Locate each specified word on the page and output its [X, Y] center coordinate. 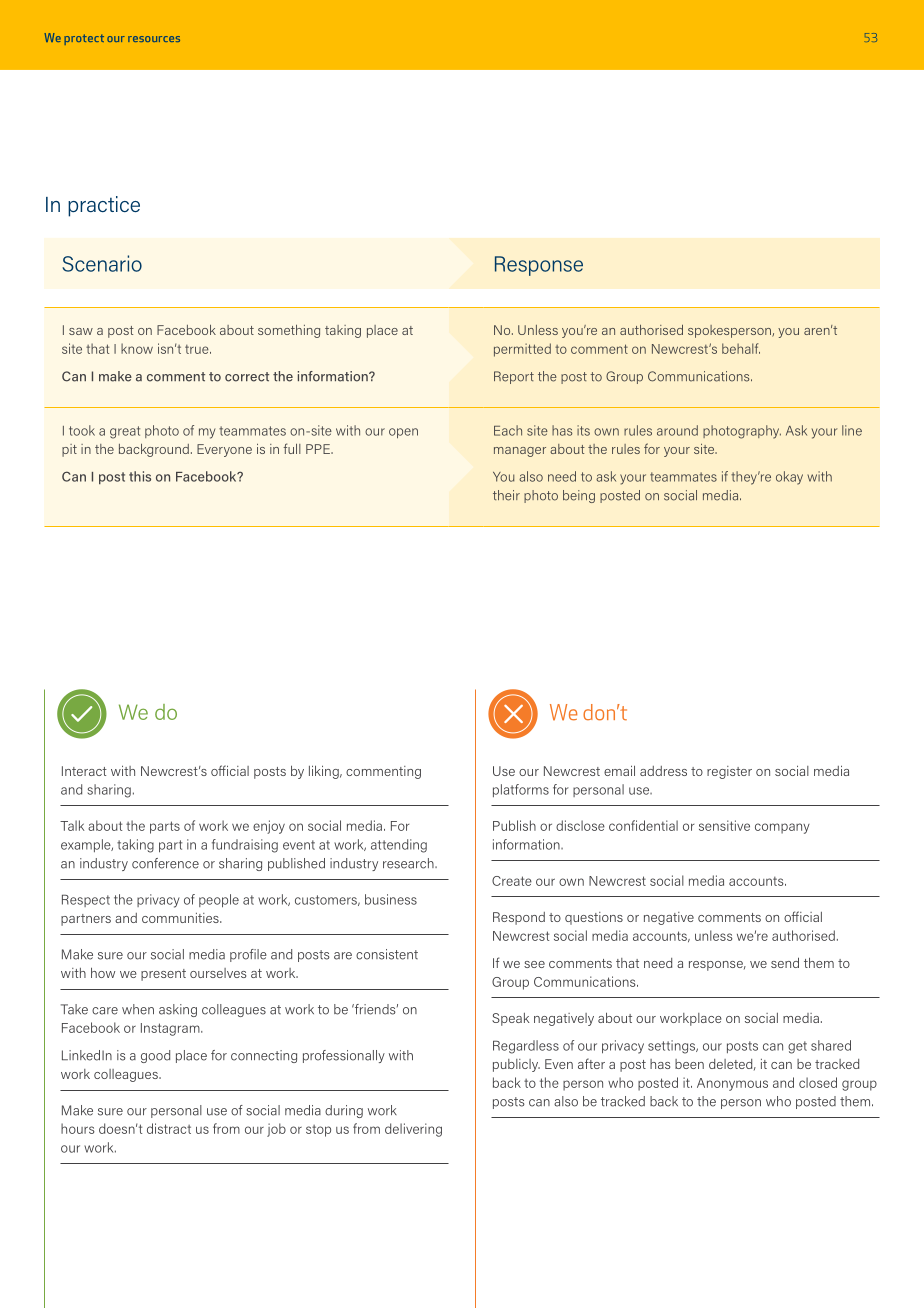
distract [169, 1128]
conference [165, 863]
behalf [741, 348]
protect [84, 39]
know [137, 348]
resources [154, 39]
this [140, 476]
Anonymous [732, 1084]
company [782, 828]
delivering [413, 1130]
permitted [522, 350]
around [677, 430]
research [409, 863]
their [506, 495]
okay [789, 478]
